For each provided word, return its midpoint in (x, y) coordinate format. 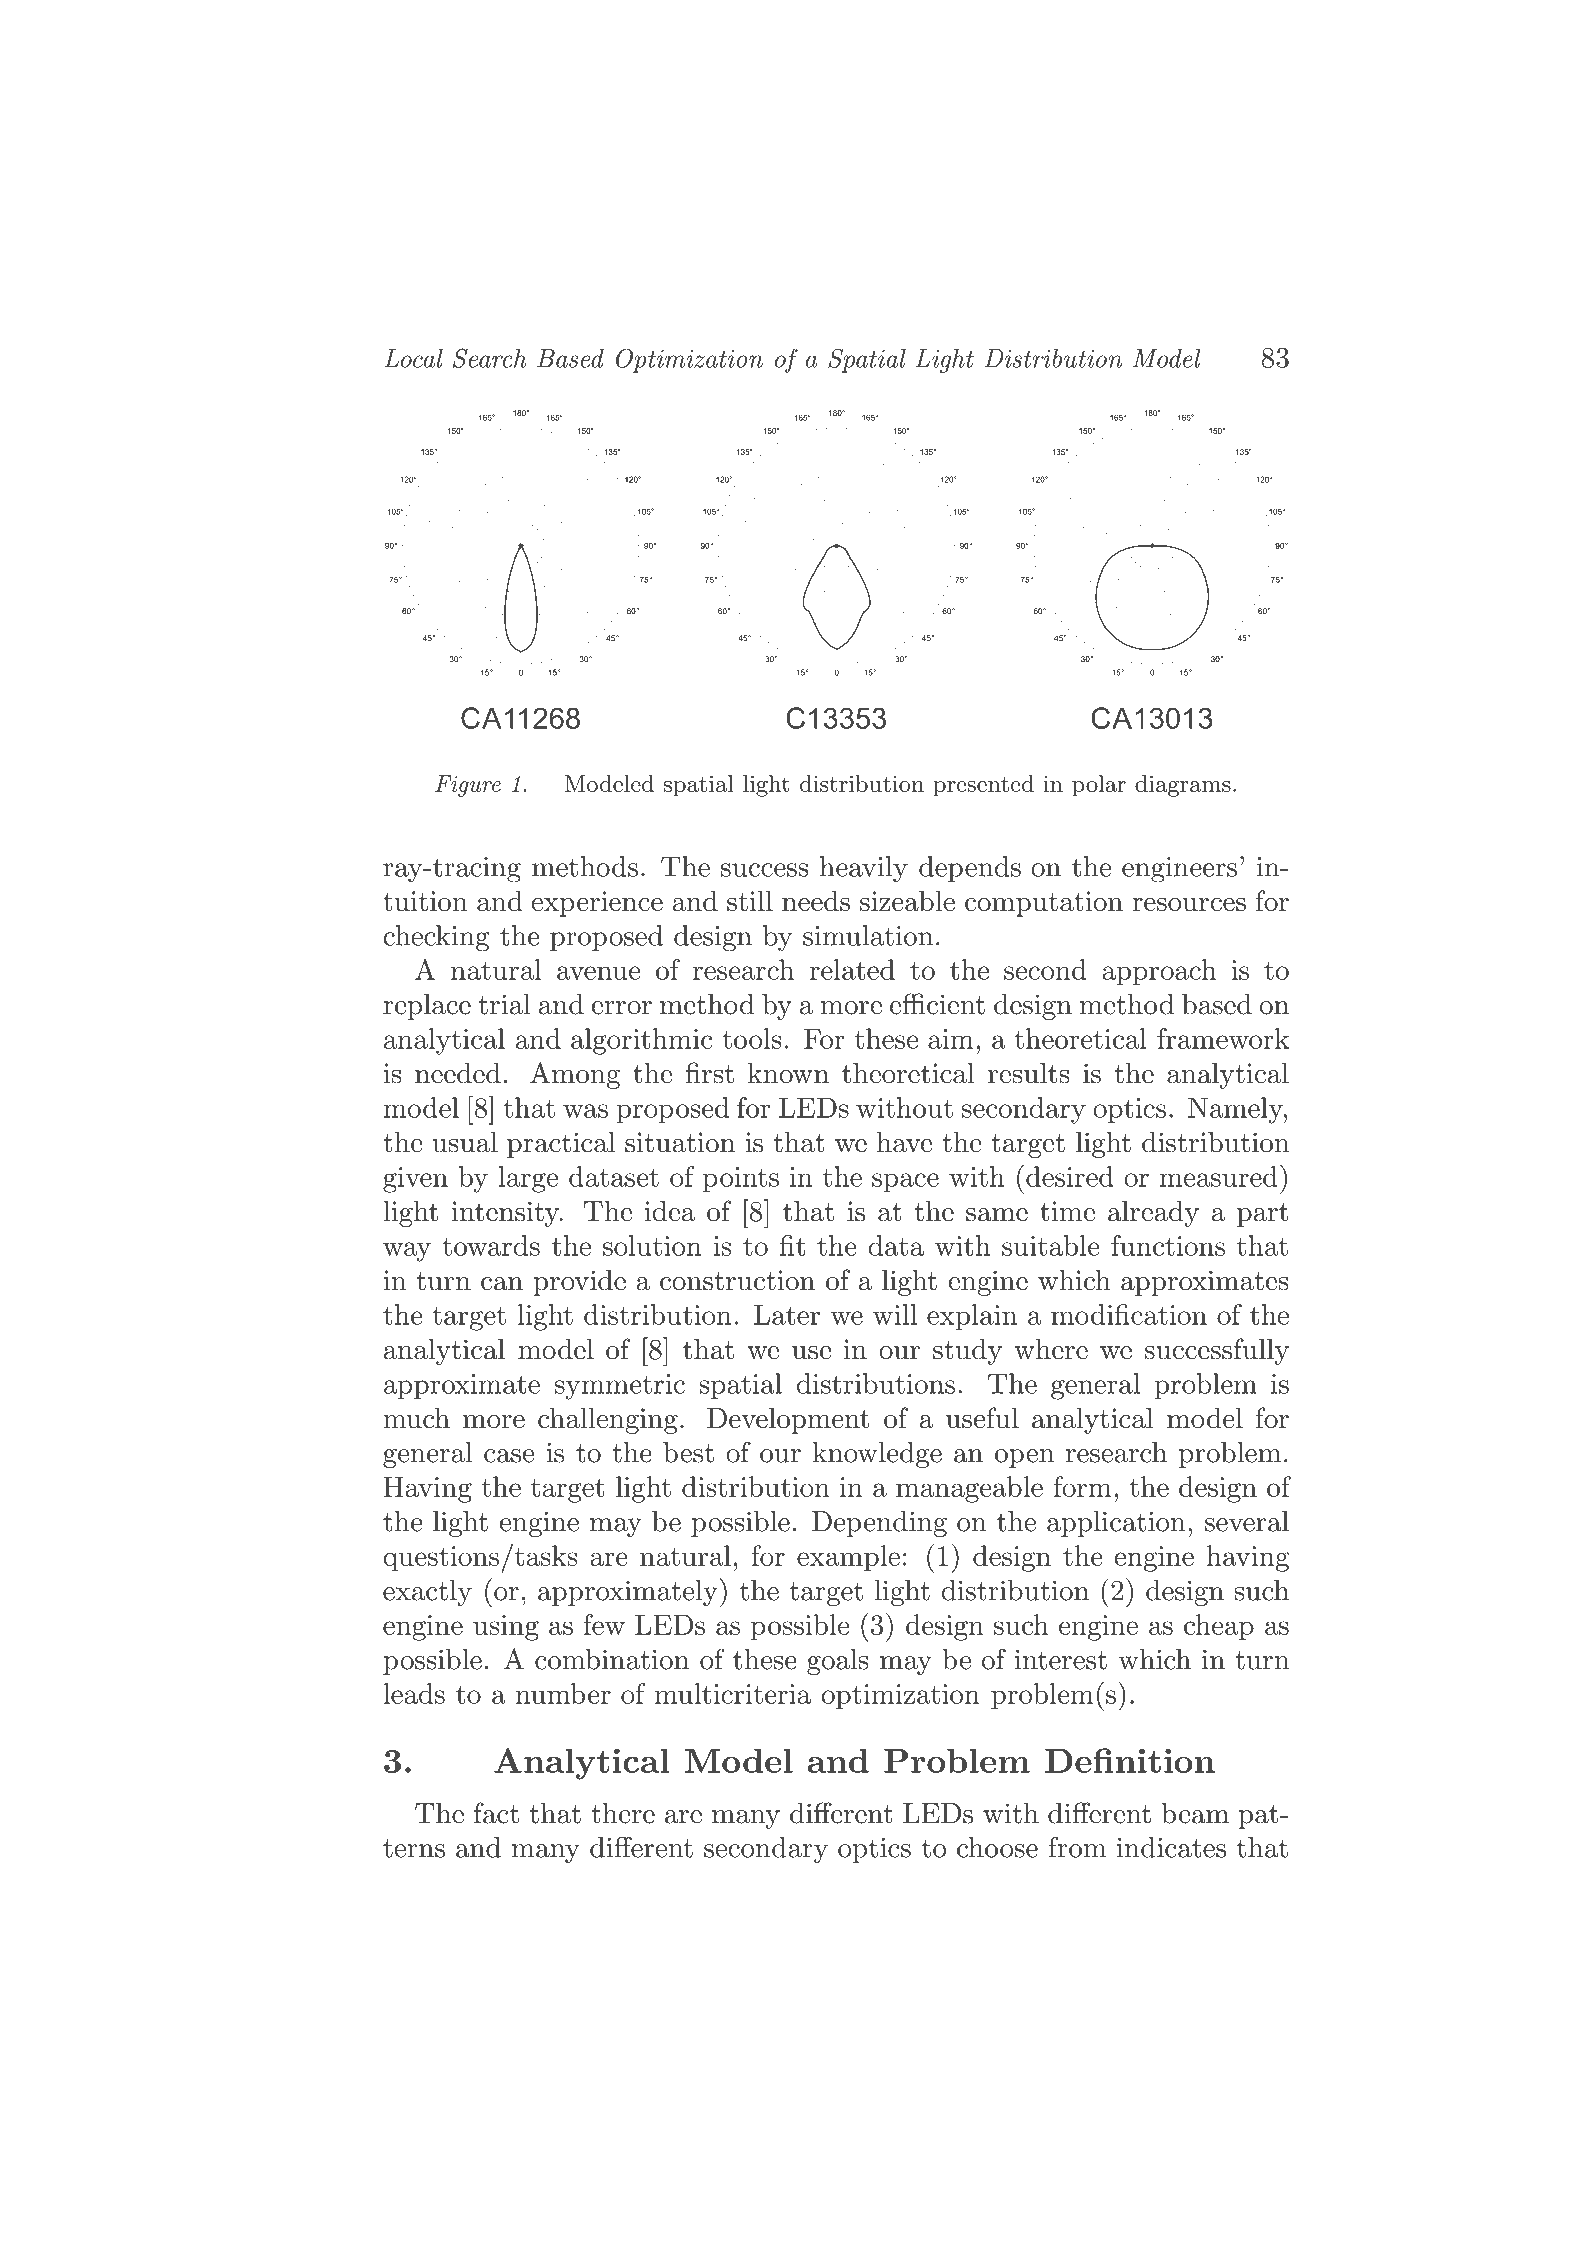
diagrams (1183, 786)
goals (837, 1662)
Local (413, 358)
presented (983, 786)
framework (1223, 1038)
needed (458, 1073)
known (788, 1073)
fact (496, 1813)
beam (1195, 1813)
